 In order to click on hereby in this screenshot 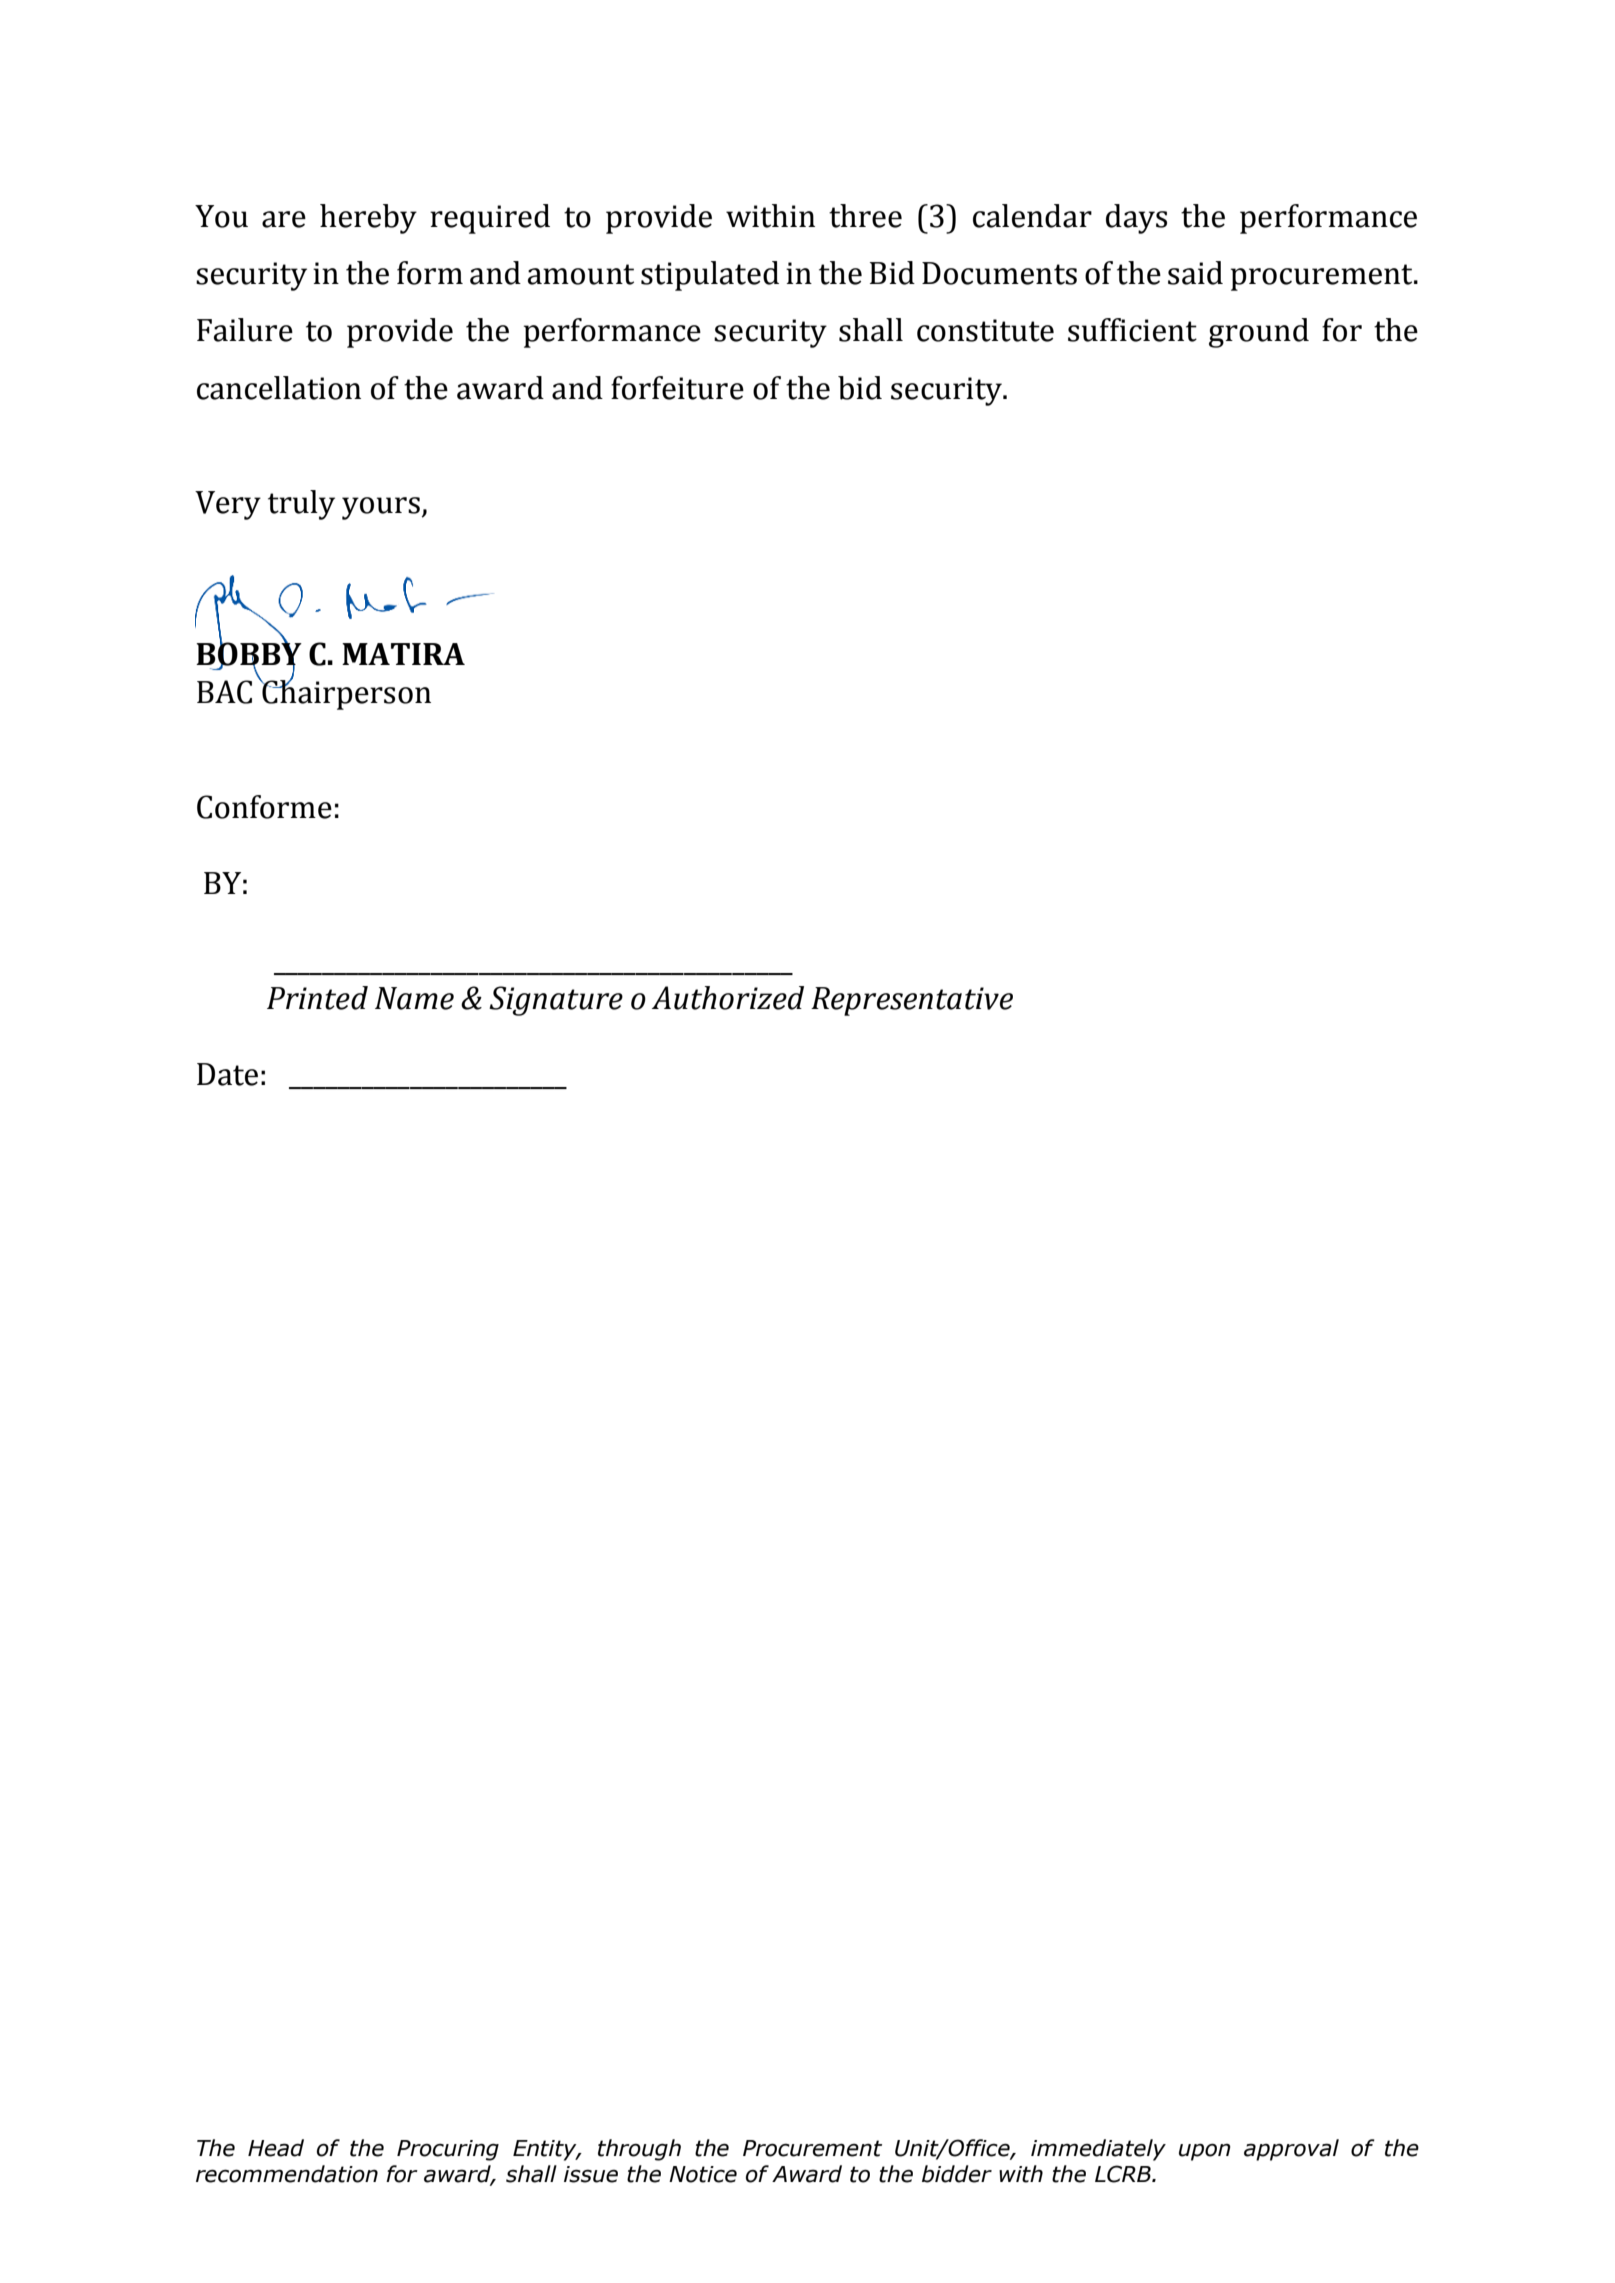, I will do `click(368, 219)`.
